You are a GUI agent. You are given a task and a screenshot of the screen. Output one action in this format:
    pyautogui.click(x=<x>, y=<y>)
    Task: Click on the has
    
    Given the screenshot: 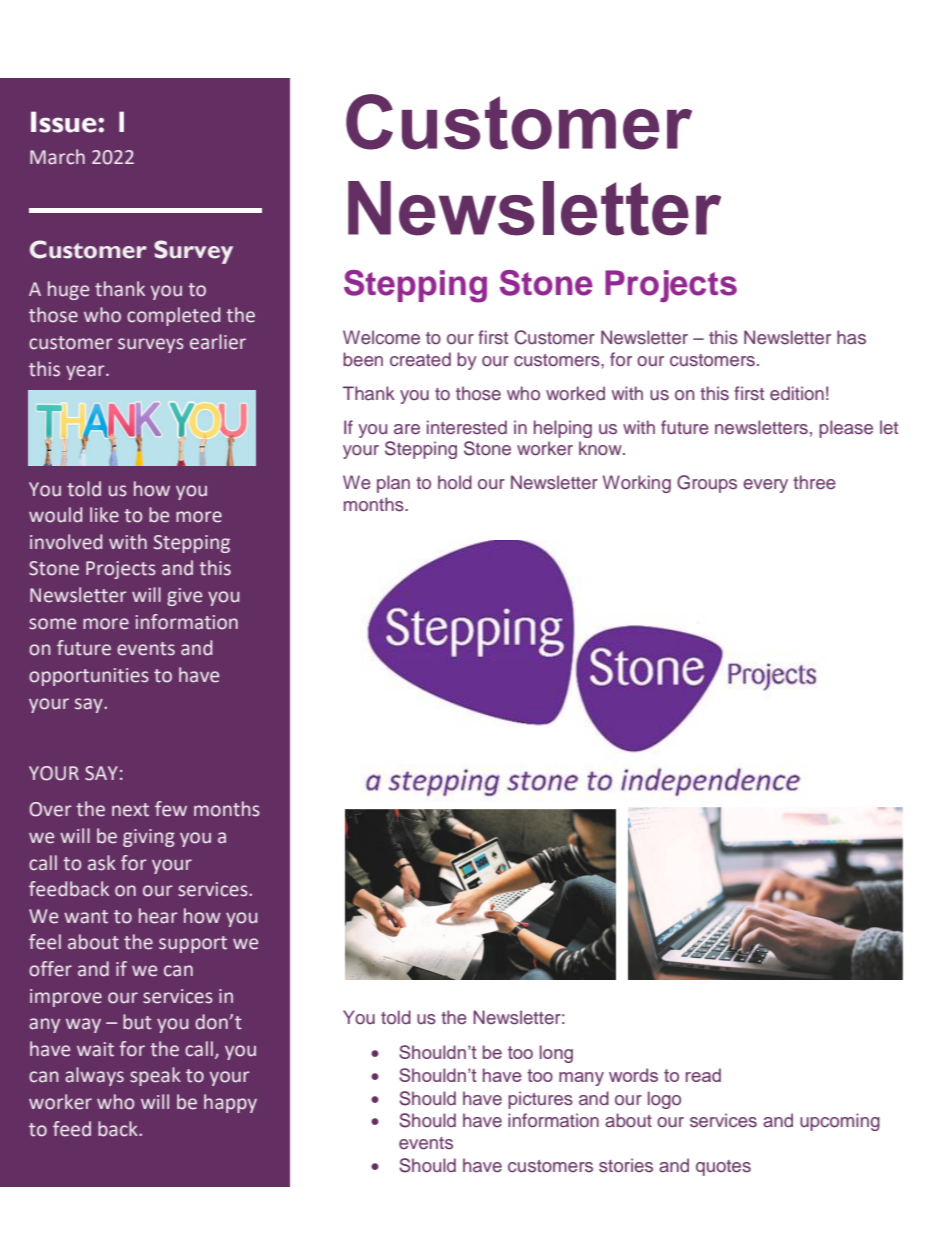 What is the action you would take?
    pyautogui.click(x=851, y=337)
